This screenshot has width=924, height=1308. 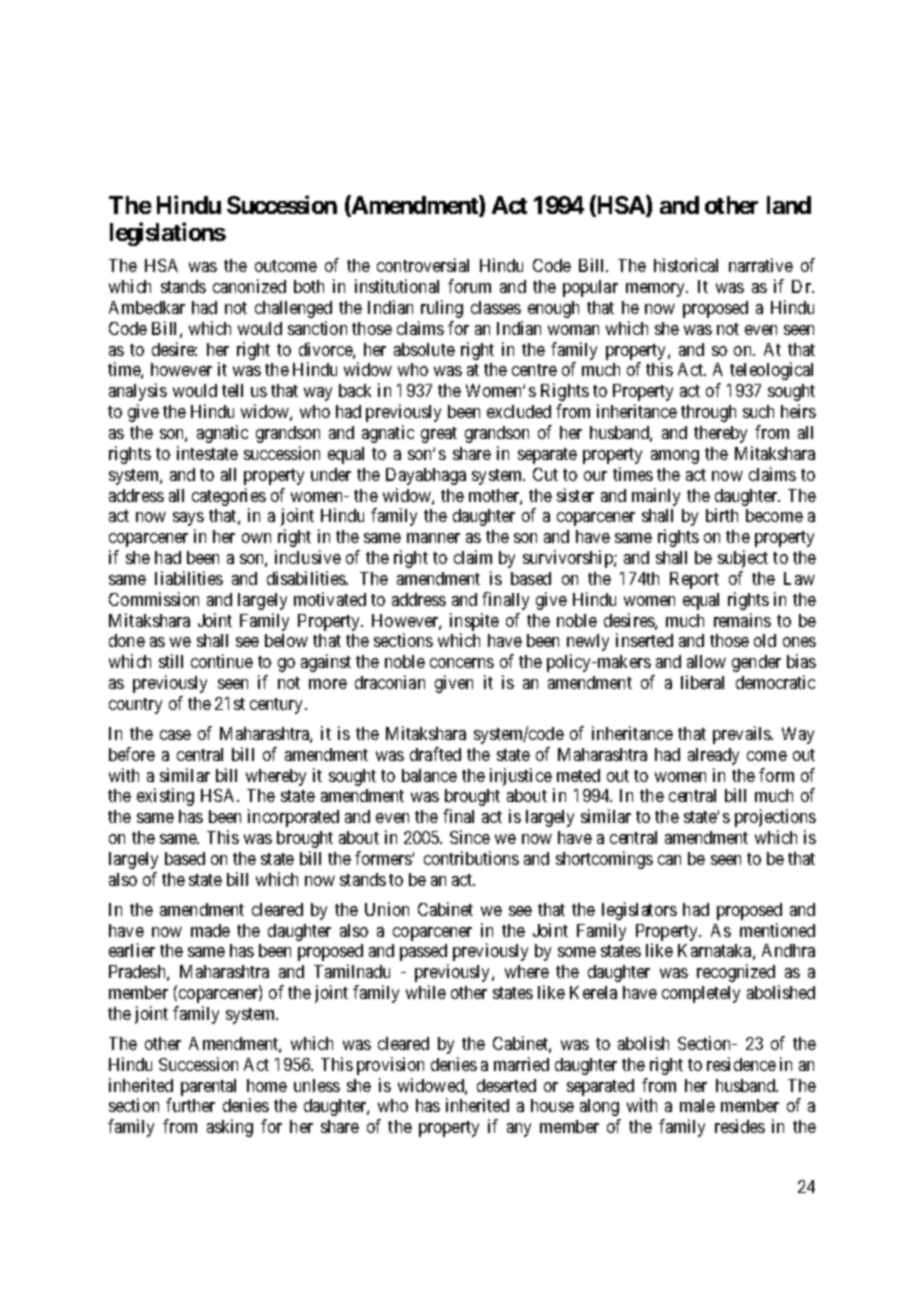 I want to click on canonized, so click(x=249, y=286).
